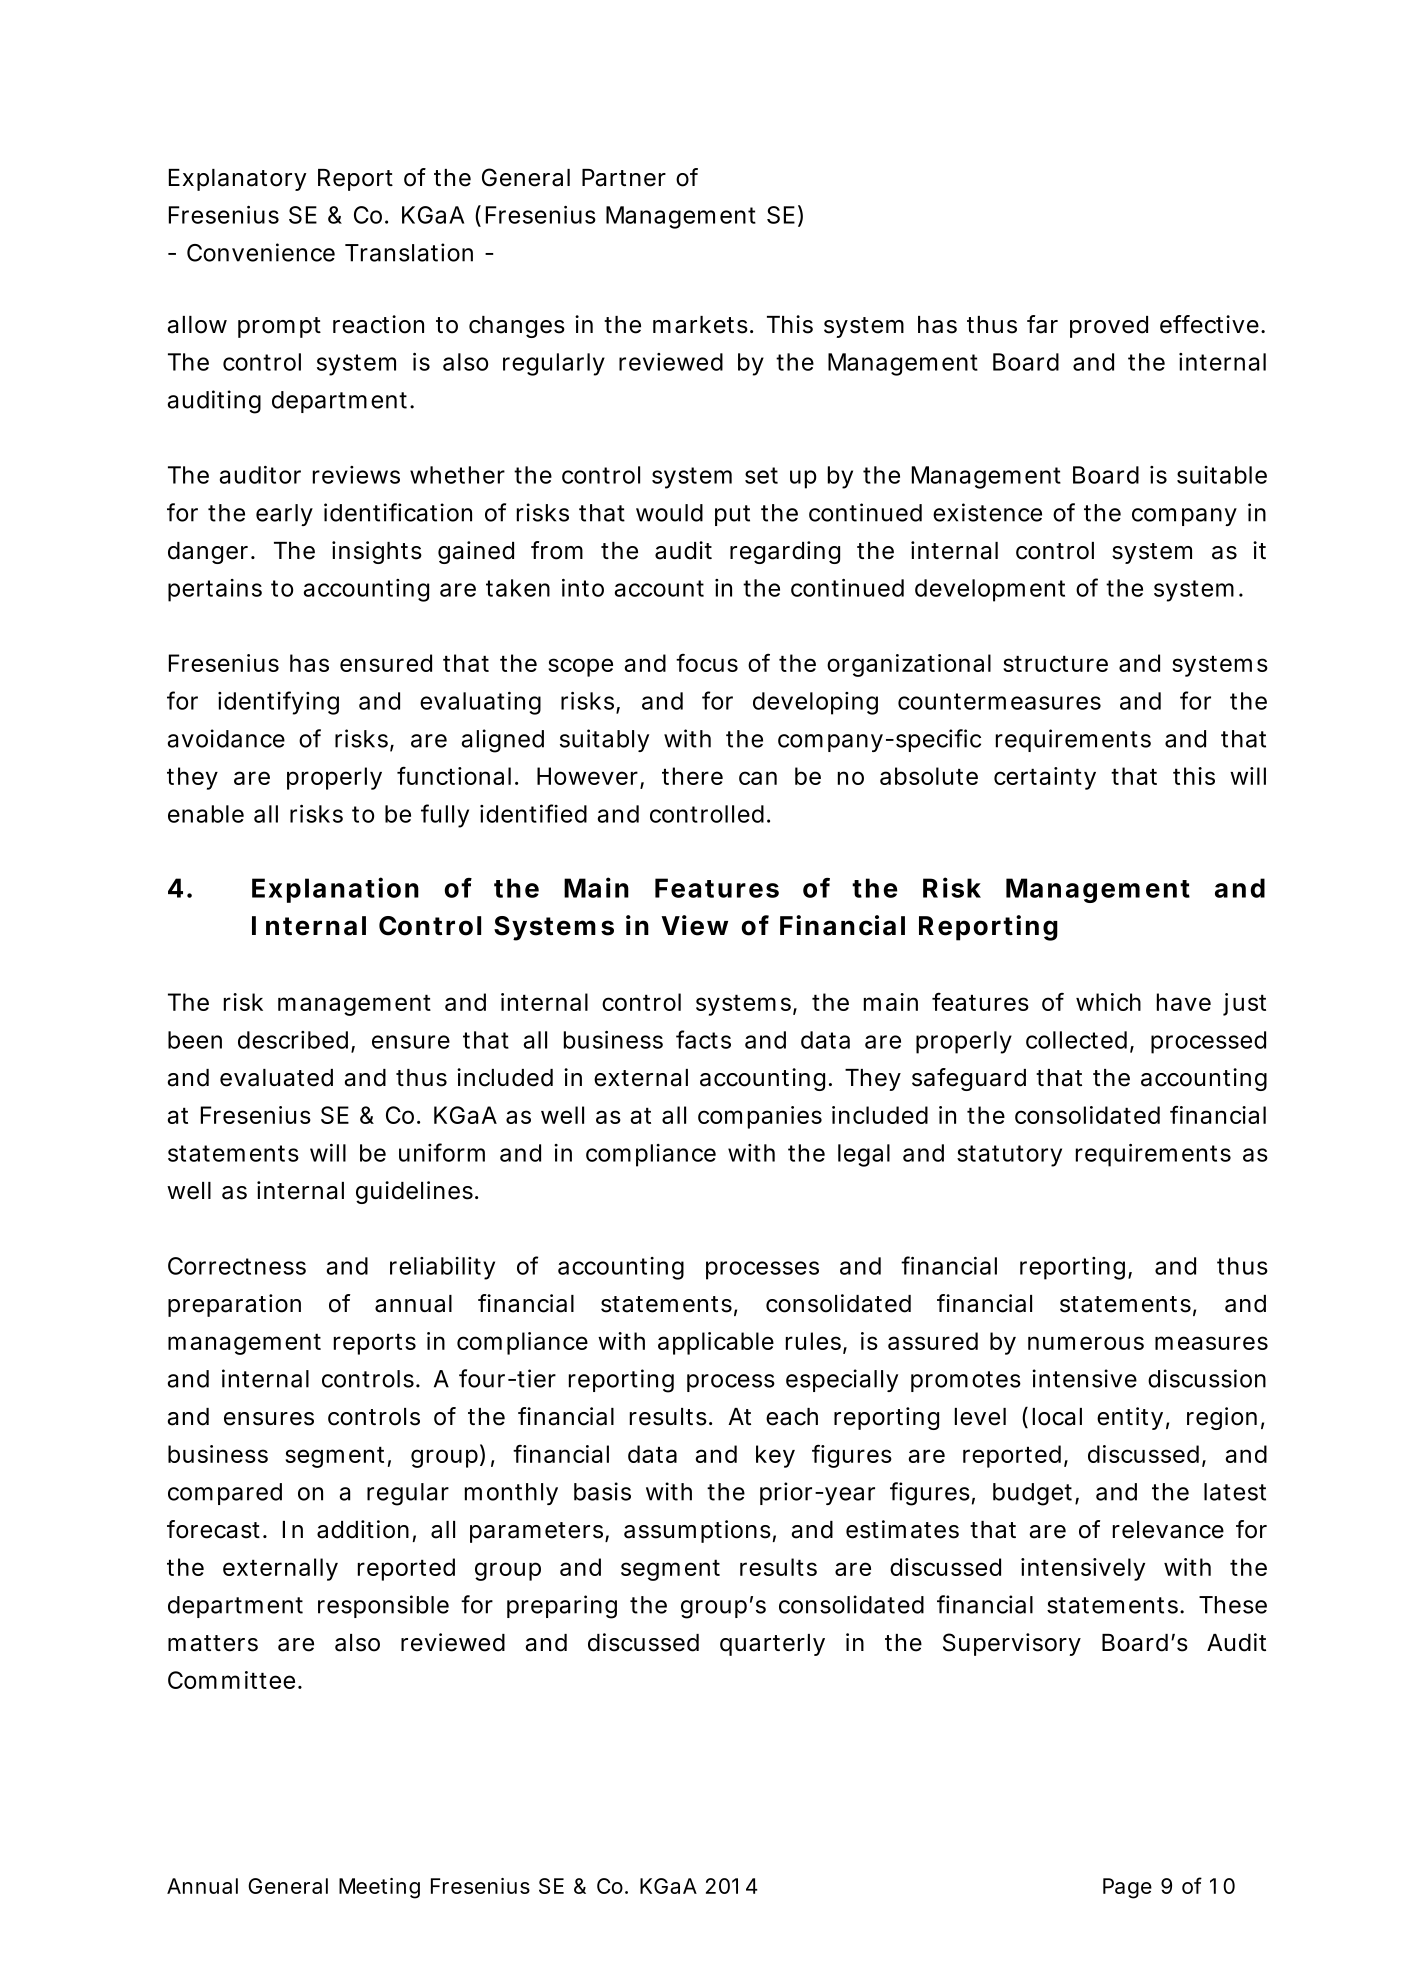  I want to click on quarterly, so click(772, 1645).
